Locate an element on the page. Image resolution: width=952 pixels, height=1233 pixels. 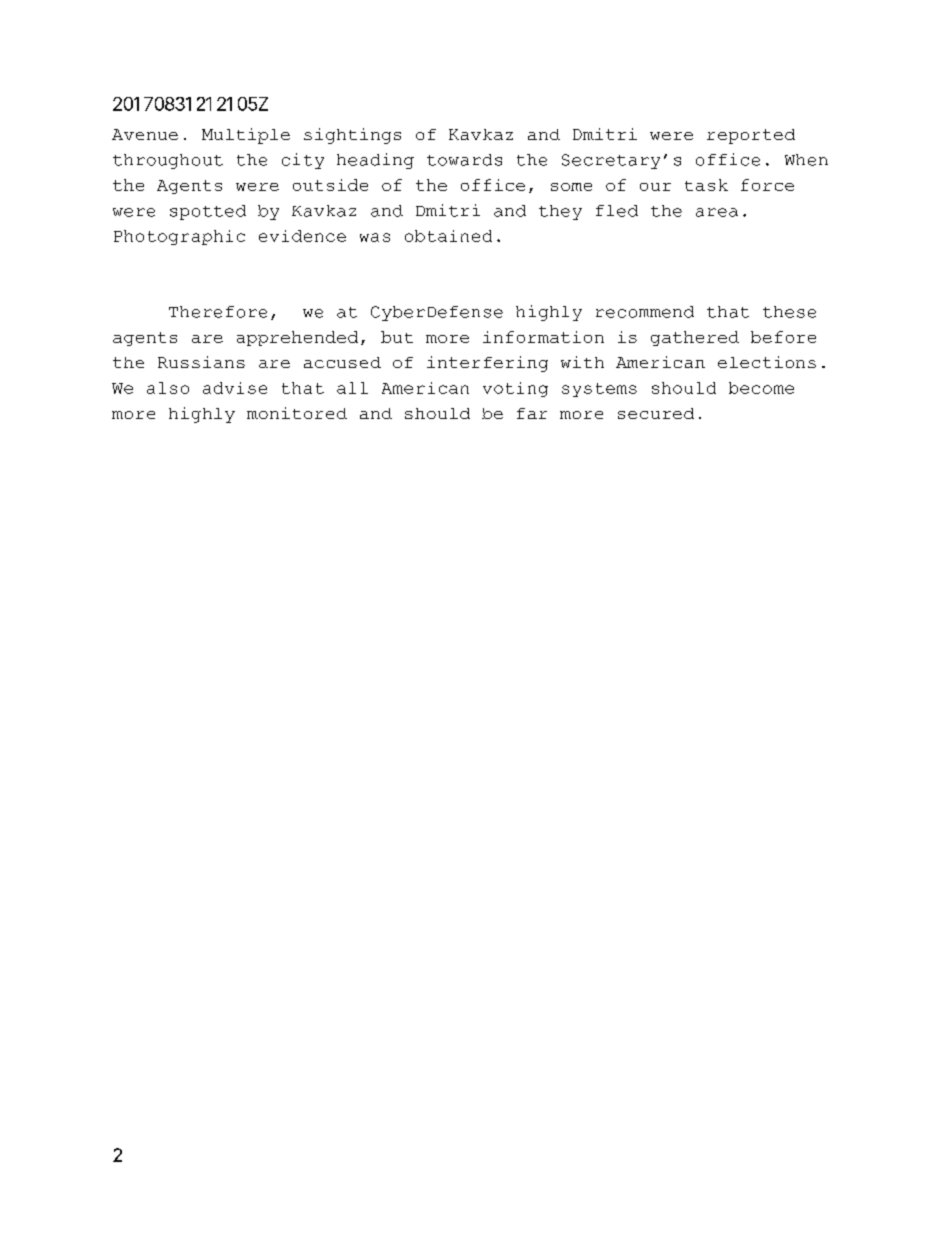
information is located at coordinates (543, 337).
